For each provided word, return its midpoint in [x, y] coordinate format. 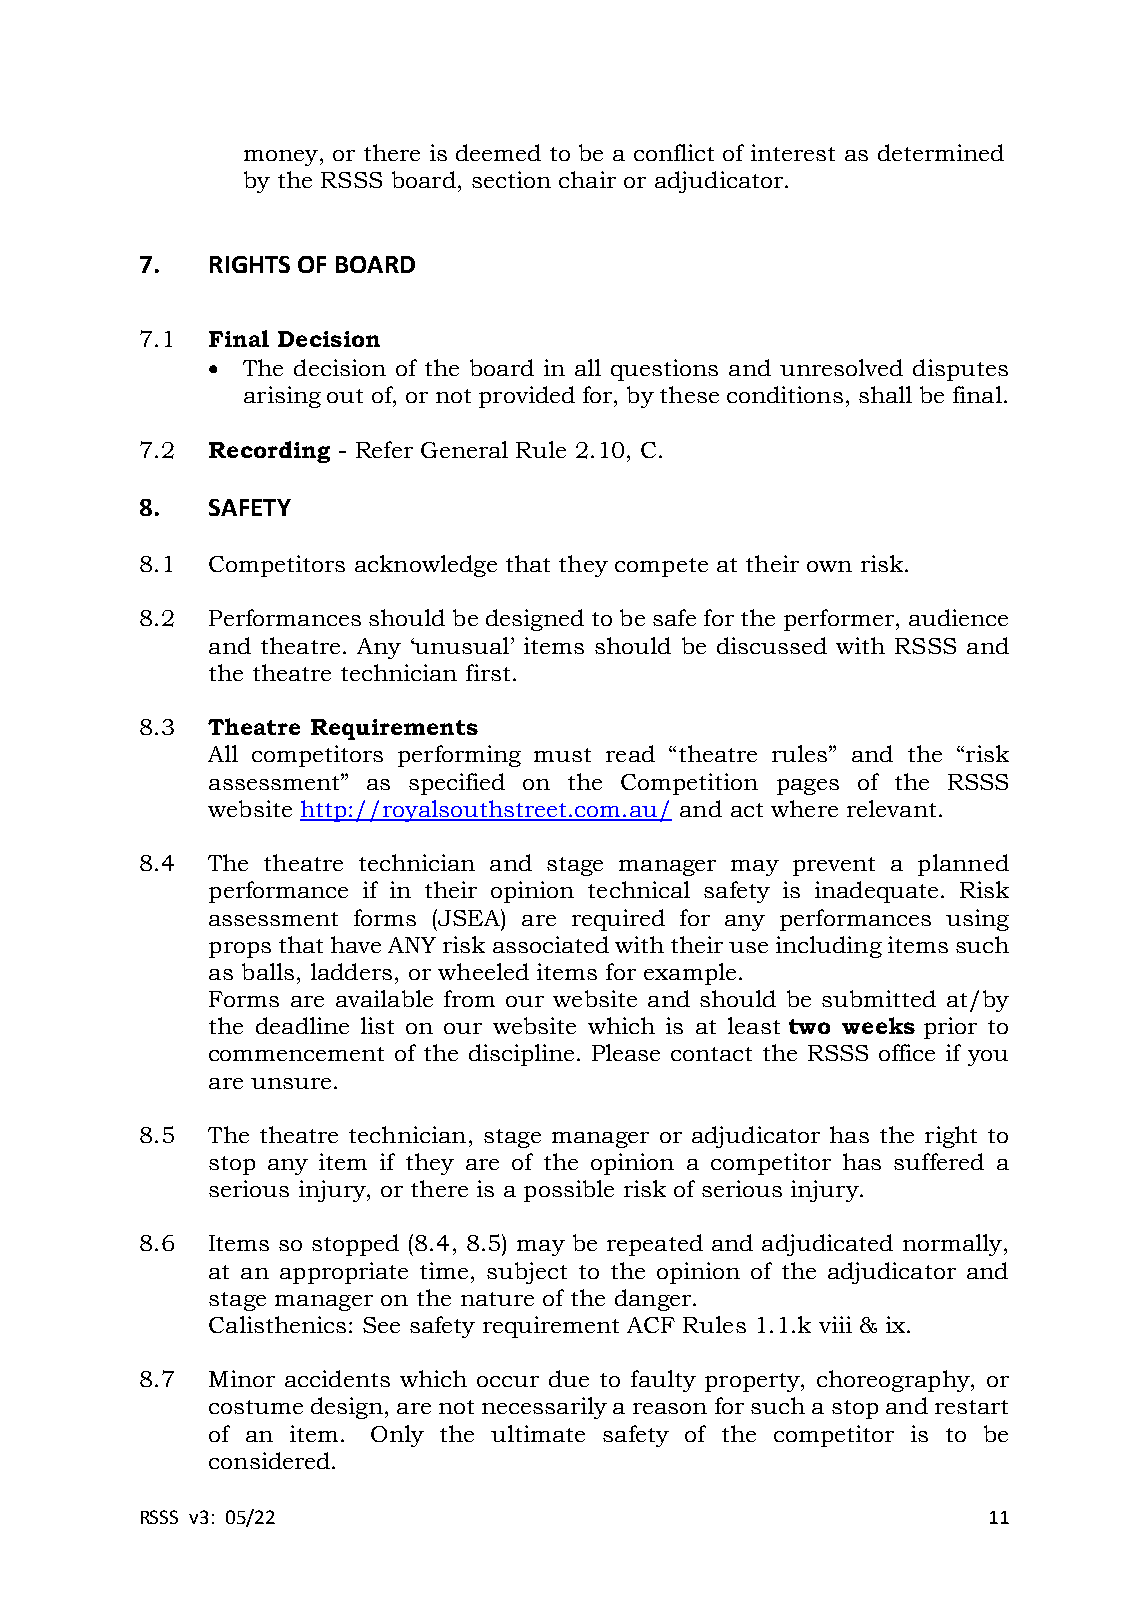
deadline [302, 1025]
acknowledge [426, 566]
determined [941, 152]
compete [661, 567]
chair [587, 179]
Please [626, 1052]
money [281, 158]
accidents [337, 1378]
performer [839, 620]
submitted [879, 998]
